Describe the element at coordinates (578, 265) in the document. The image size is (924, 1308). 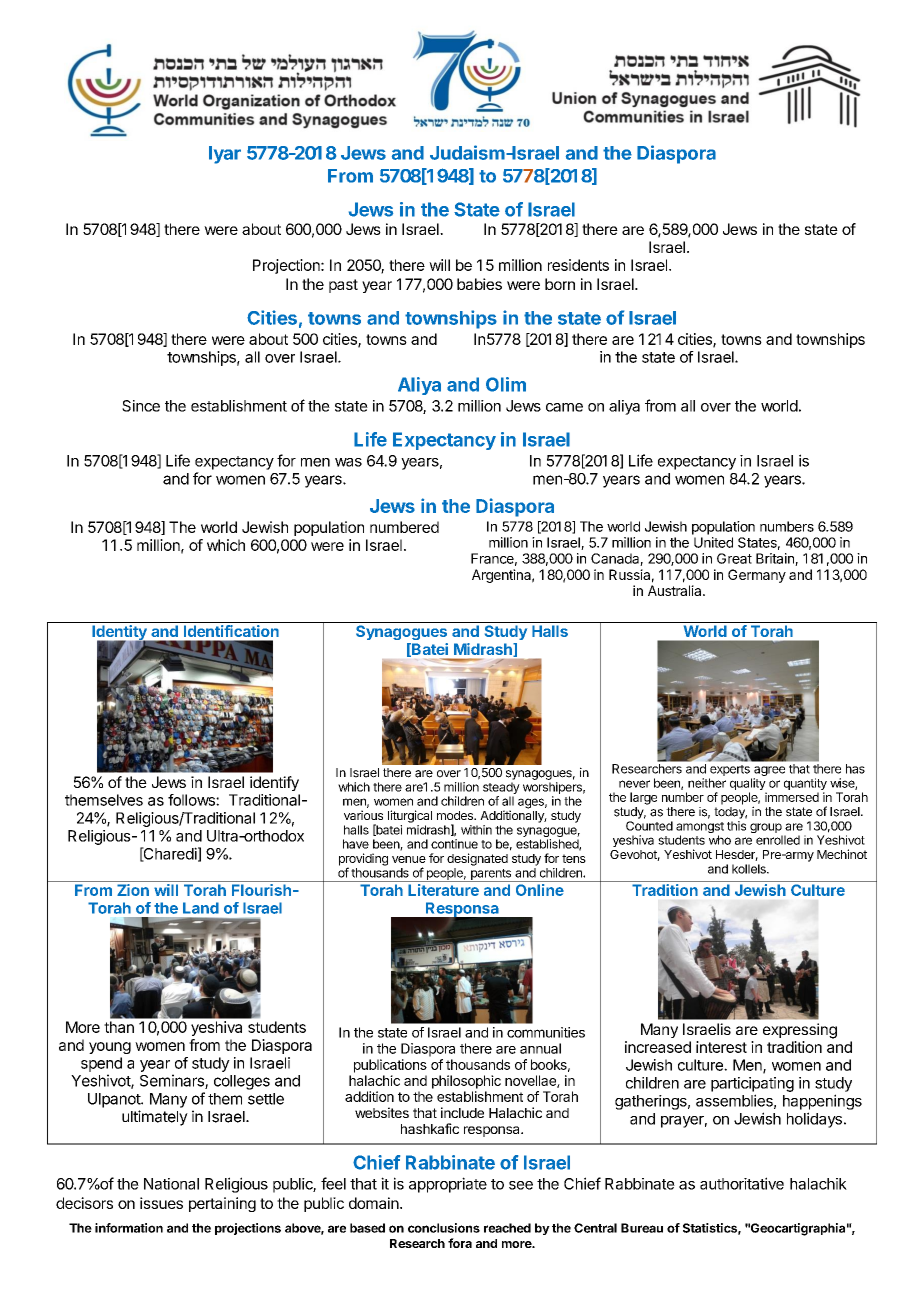
I see `residents` at that location.
